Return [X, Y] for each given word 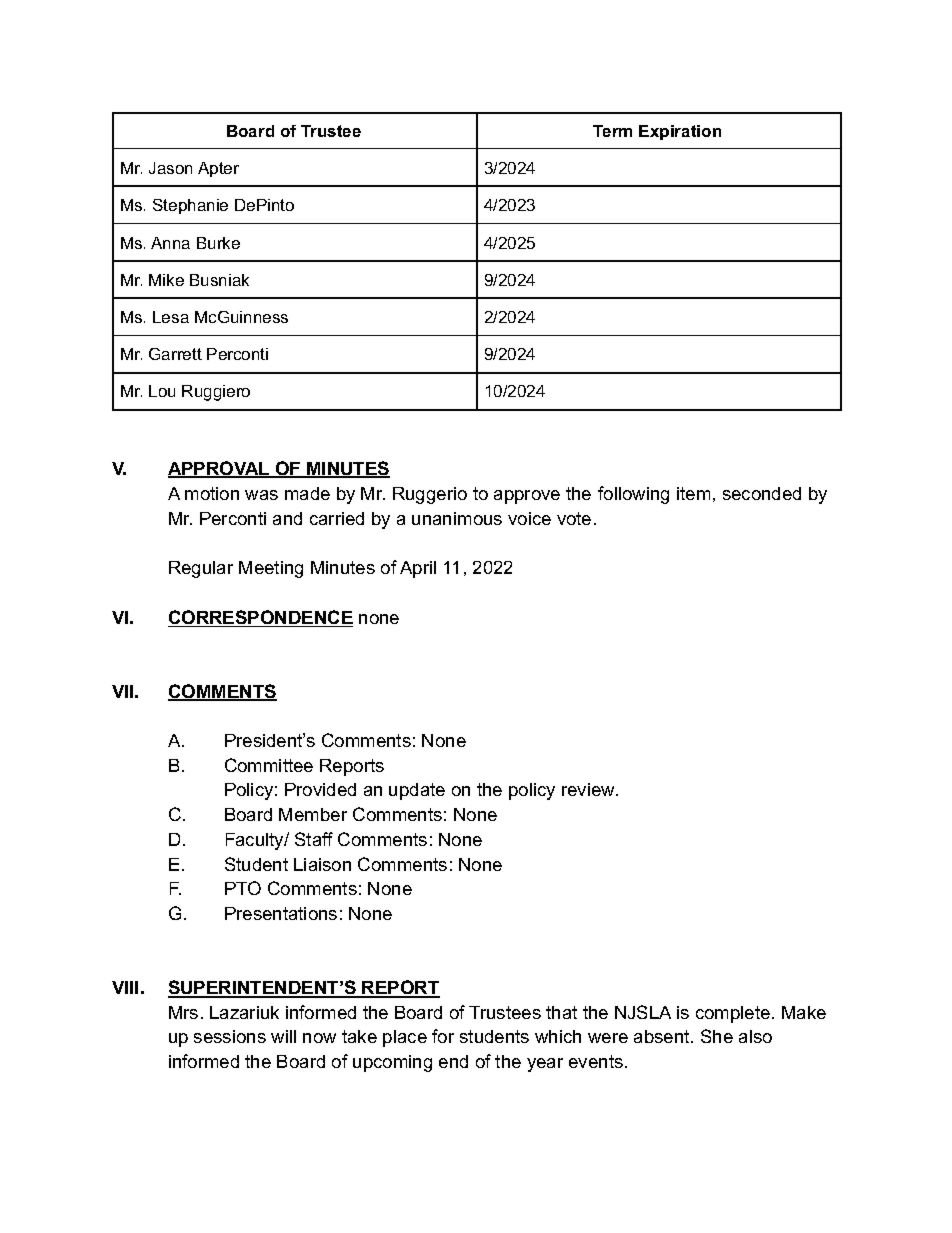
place [405, 1038]
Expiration [680, 132]
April [418, 569]
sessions [230, 1036]
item [693, 493]
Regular [201, 569]
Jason [170, 168]
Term [612, 131]
